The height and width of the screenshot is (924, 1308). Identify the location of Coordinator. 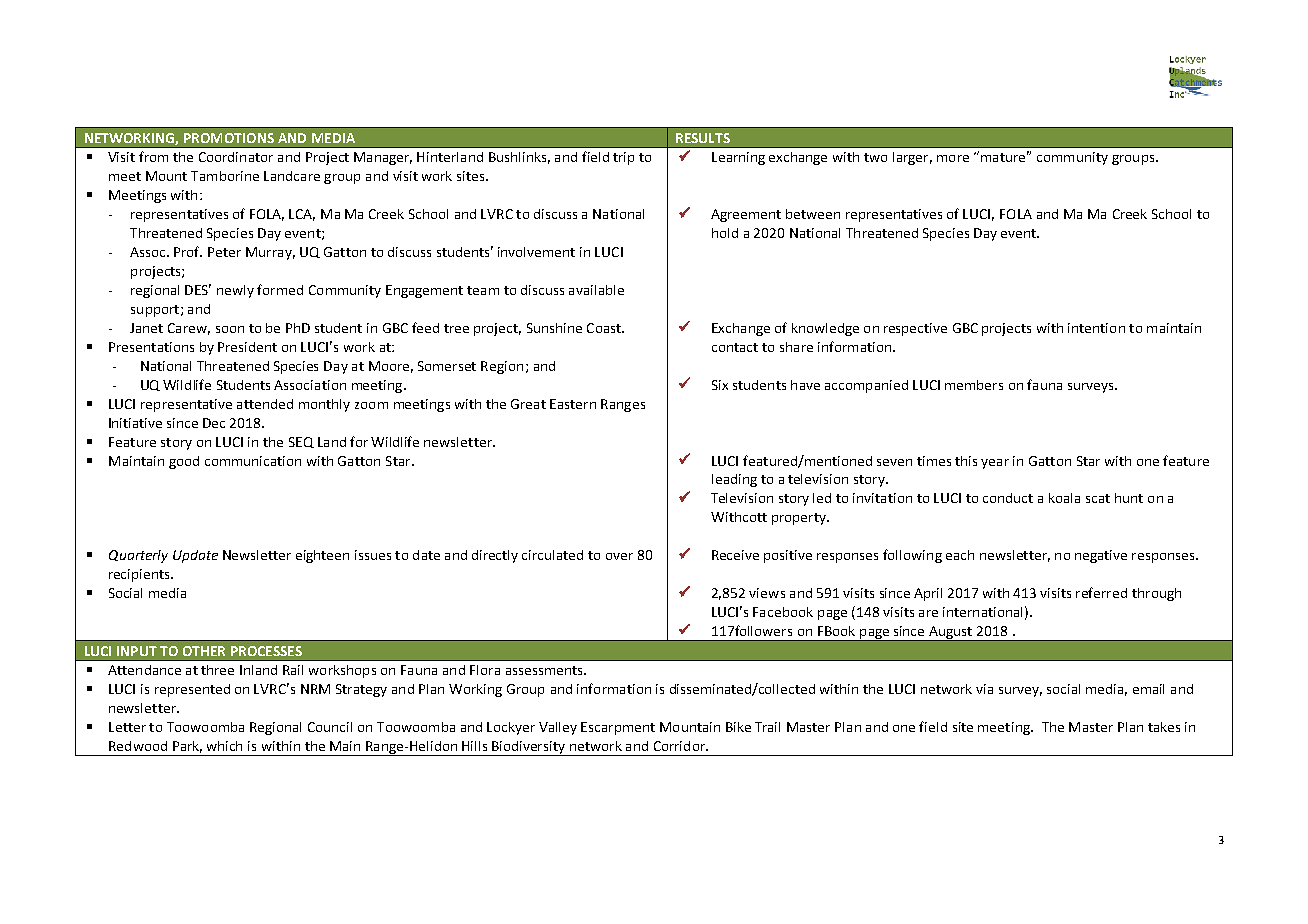
(236, 157).
